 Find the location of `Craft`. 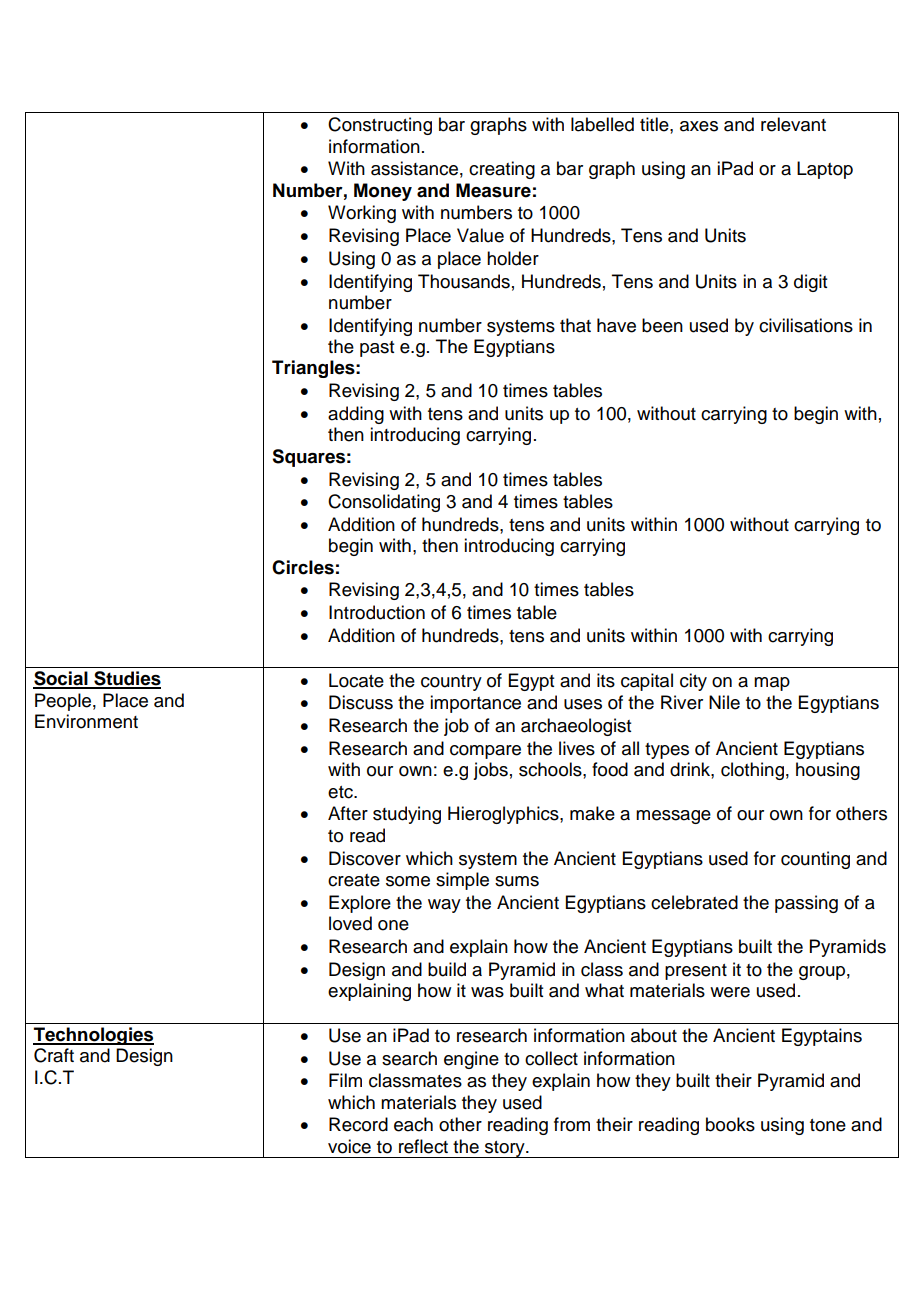

Craft is located at coordinates (54, 1055).
